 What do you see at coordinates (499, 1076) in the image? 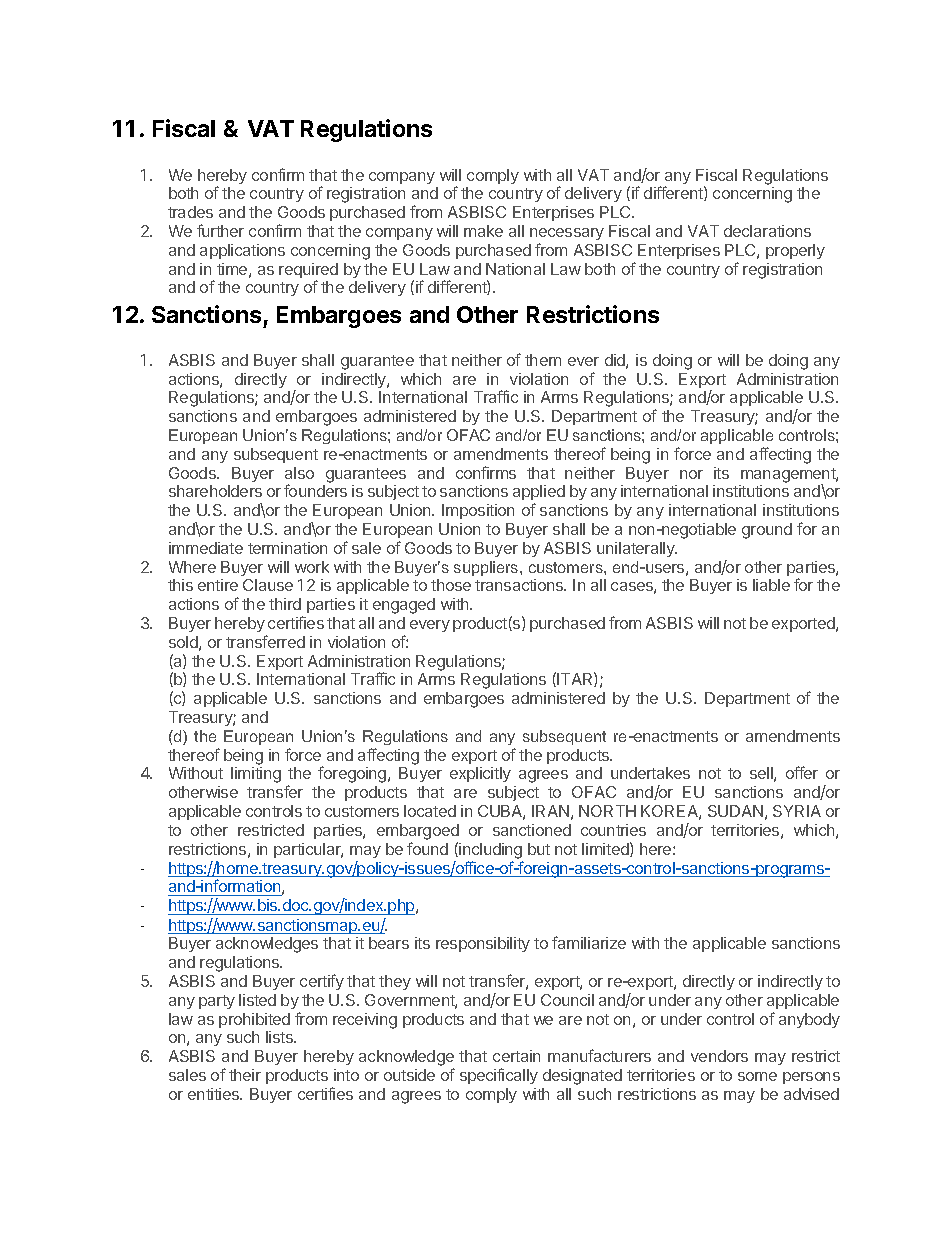
I see `specifically` at bounding box center [499, 1076].
